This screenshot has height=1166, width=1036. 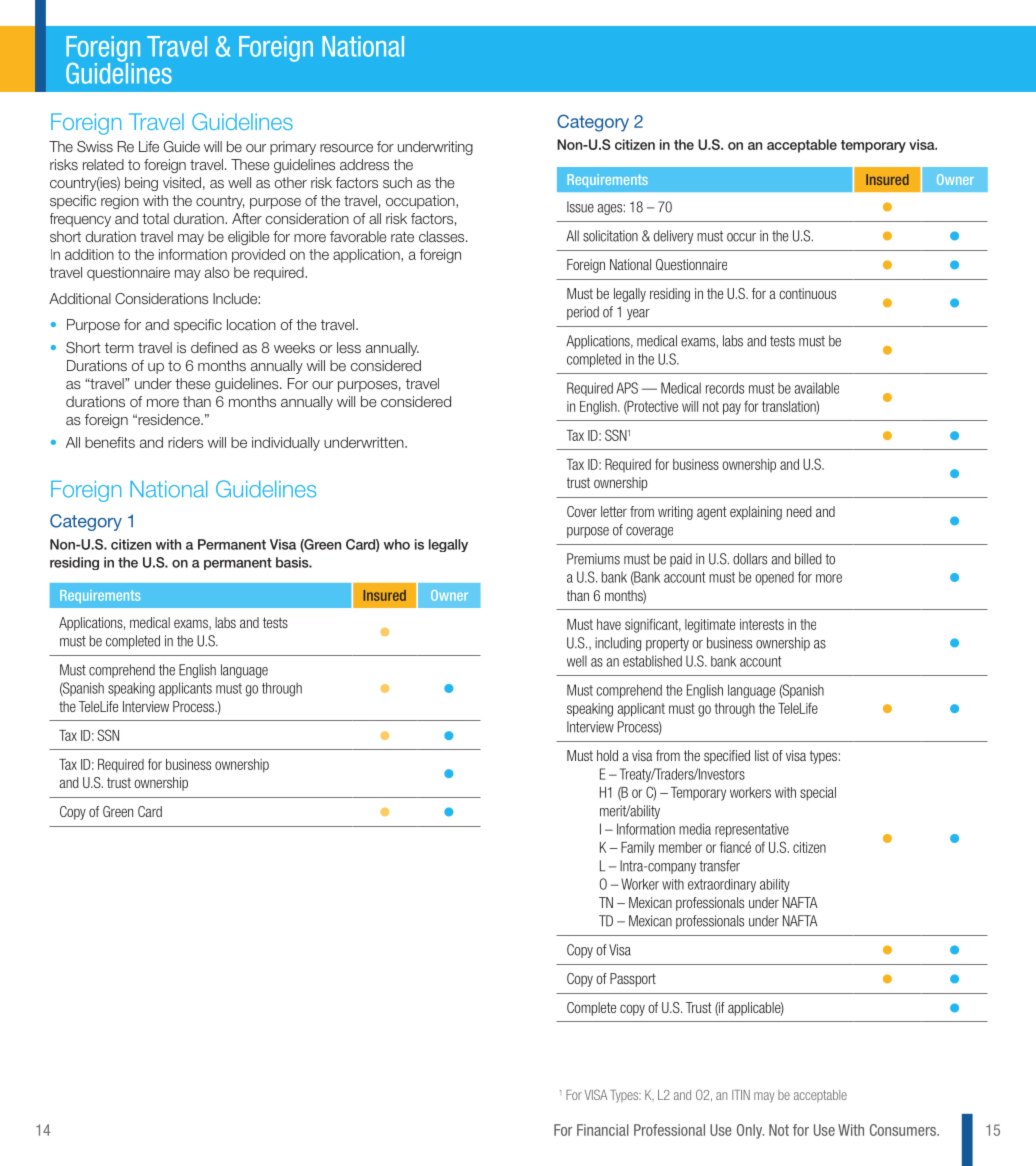 I want to click on riders, so click(x=185, y=442).
